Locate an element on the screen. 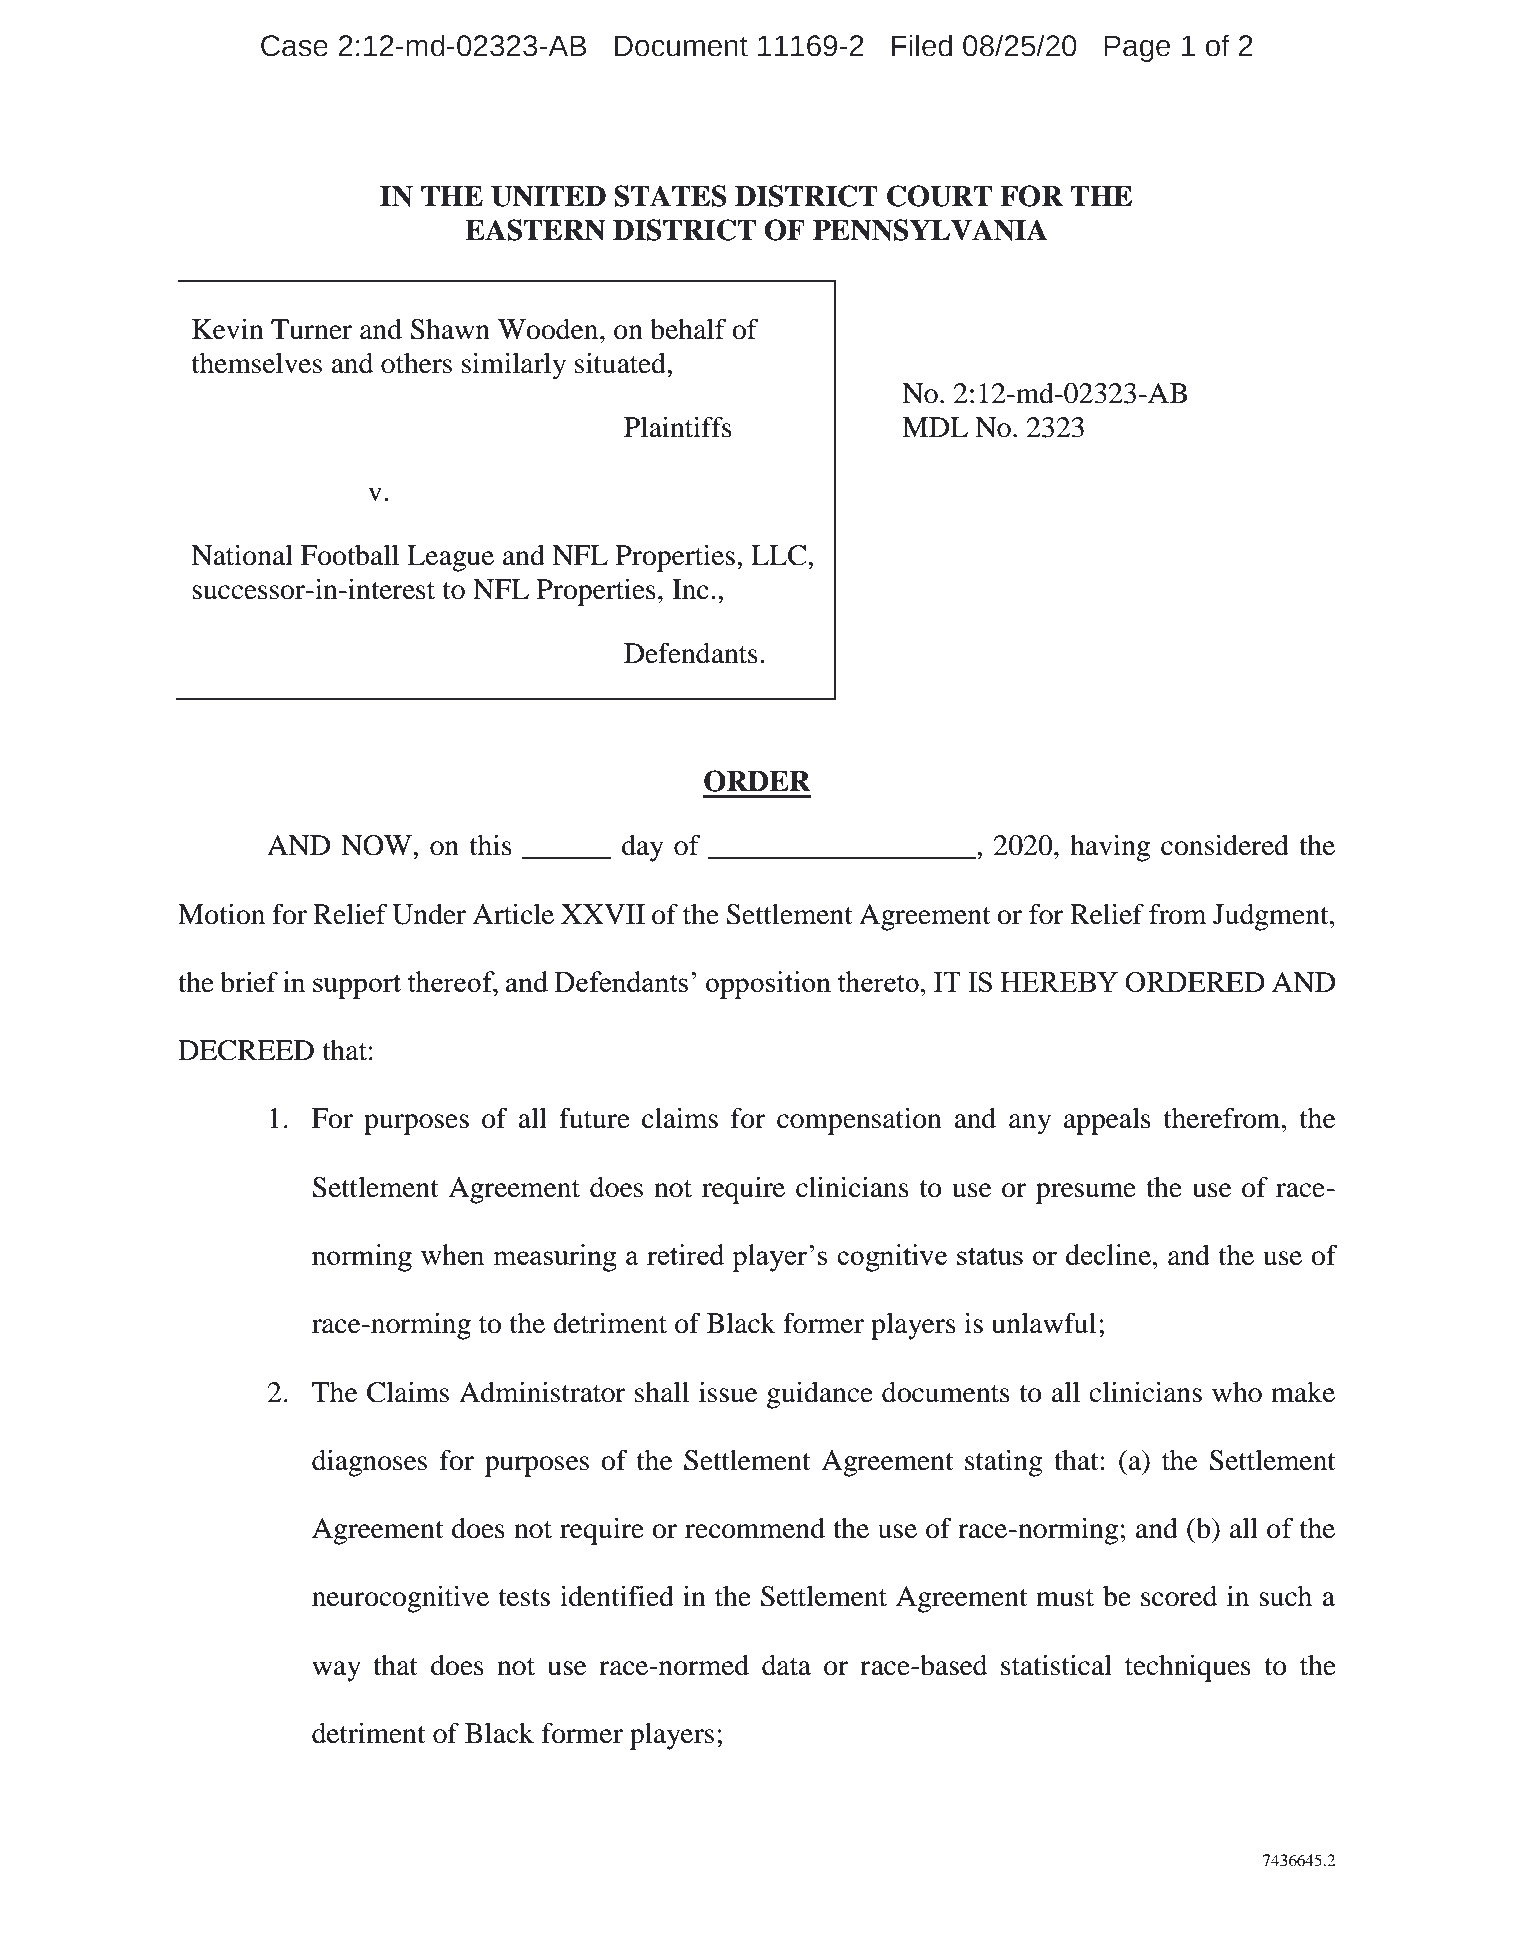 This screenshot has width=1514, height=1959. MDL is located at coordinates (935, 427).
